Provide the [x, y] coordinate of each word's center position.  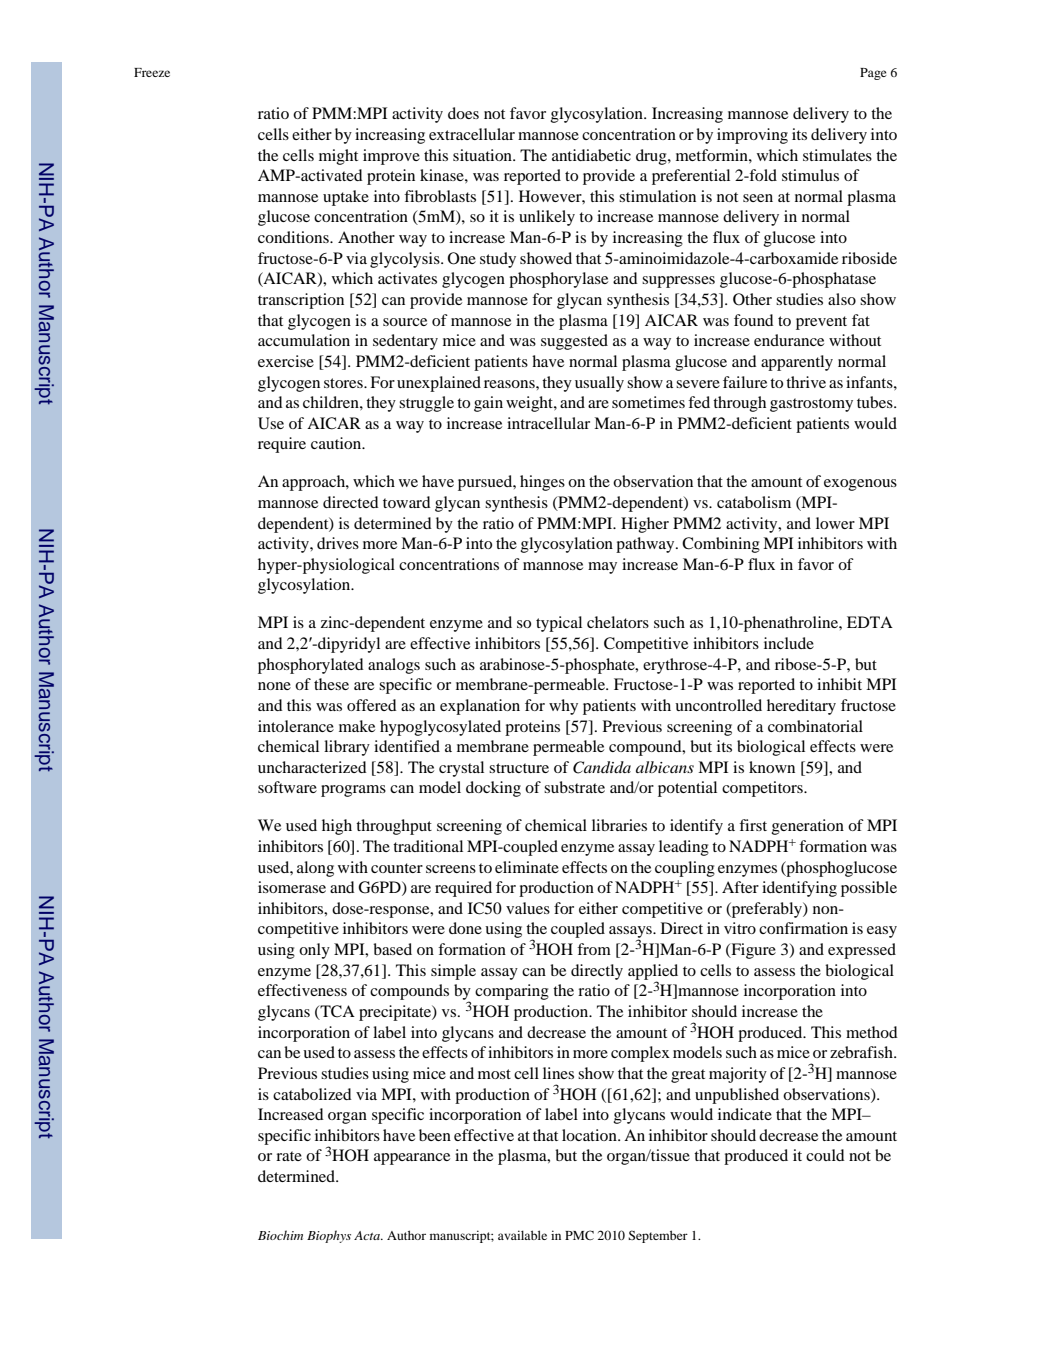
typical [559, 624]
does [463, 113]
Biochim [280, 1235]
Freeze [152, 72]
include [789, 643]
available [522, 1235]
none [274, 686]
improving [752, 136]
